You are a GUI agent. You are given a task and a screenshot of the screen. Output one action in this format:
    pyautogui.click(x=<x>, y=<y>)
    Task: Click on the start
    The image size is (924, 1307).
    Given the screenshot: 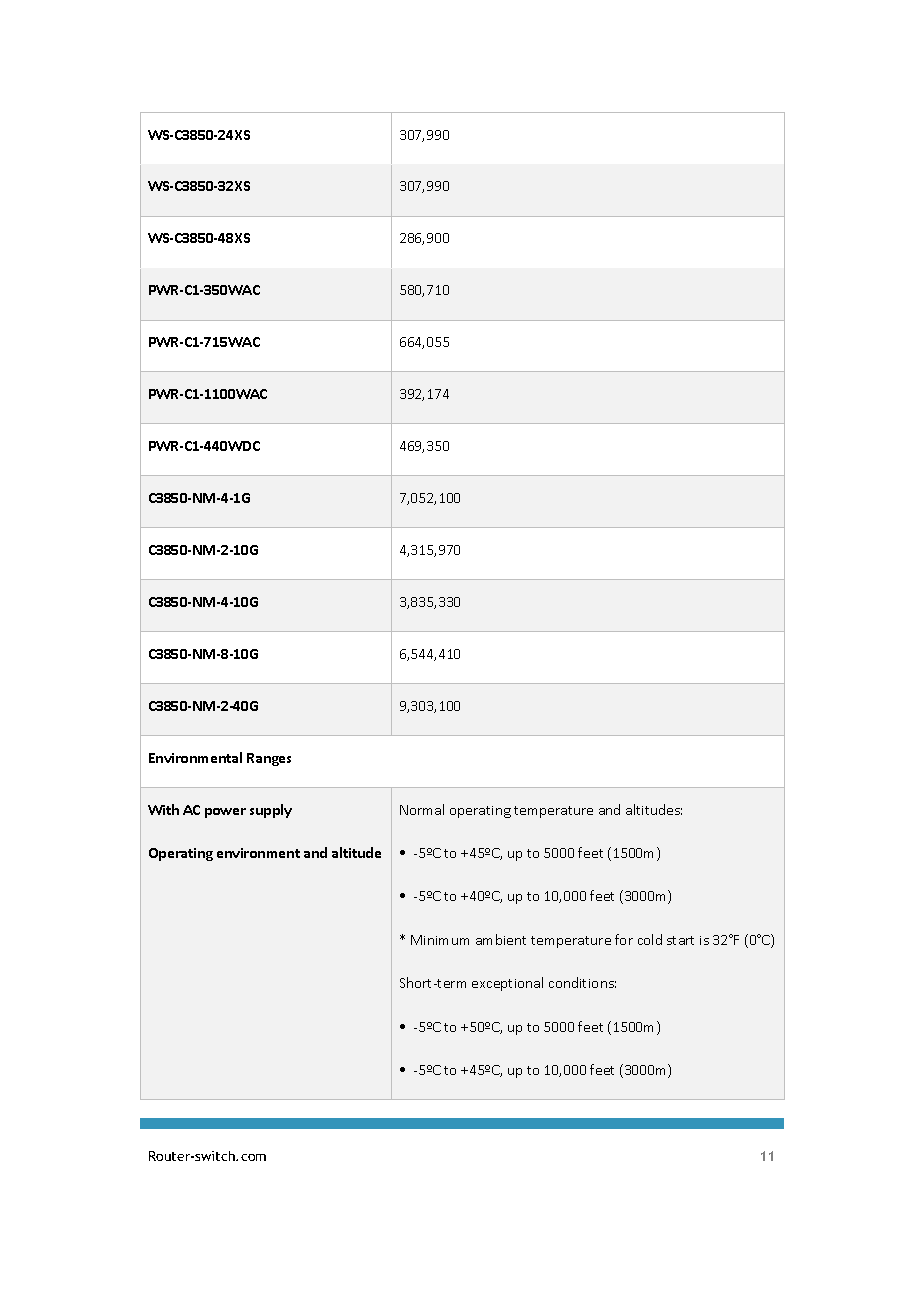 What is the action you would take?
    pyautogui.click(x=680, y=940)
